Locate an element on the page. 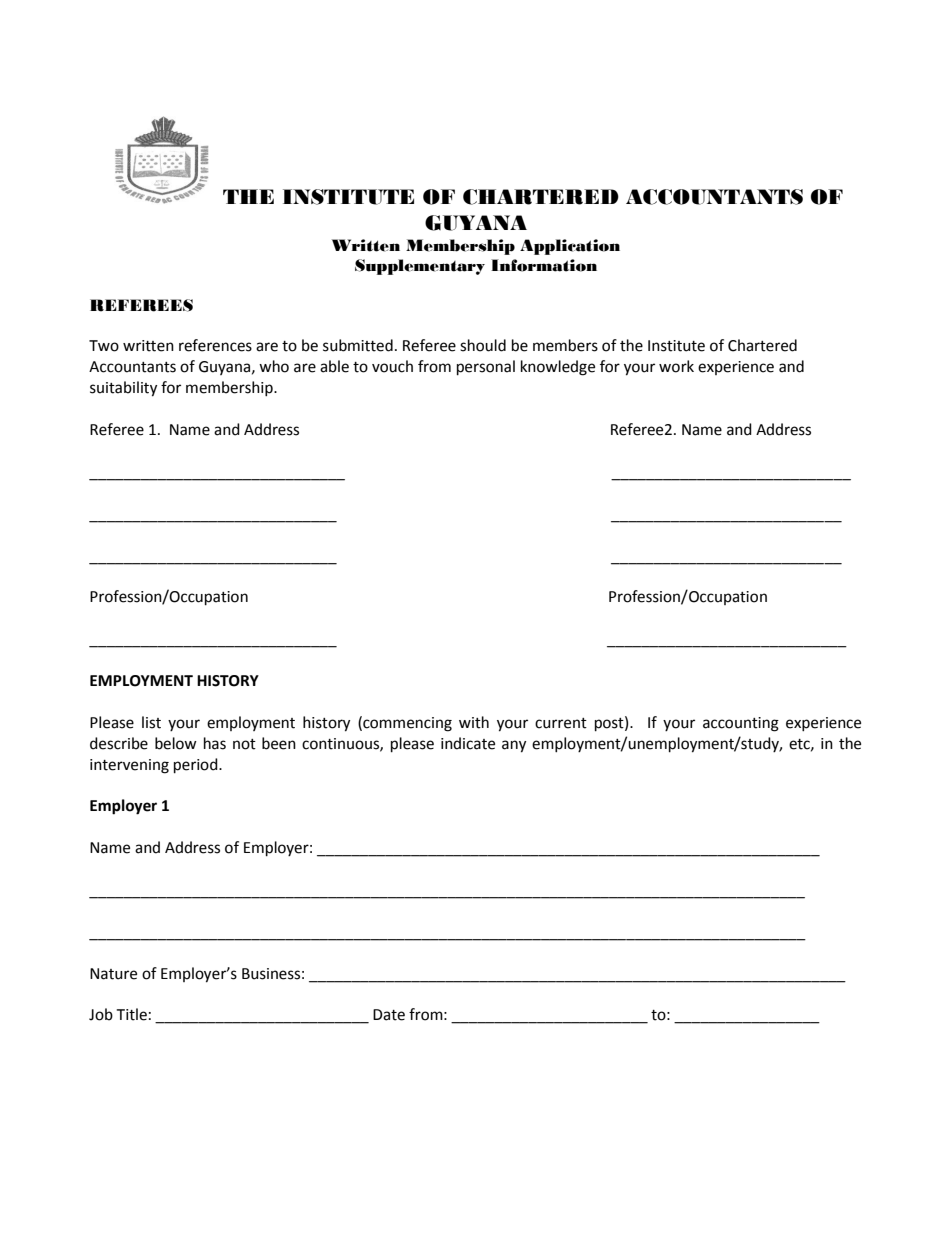 This page has width=952, height=1233. Supplementary is located at coordinates (420, 267).
